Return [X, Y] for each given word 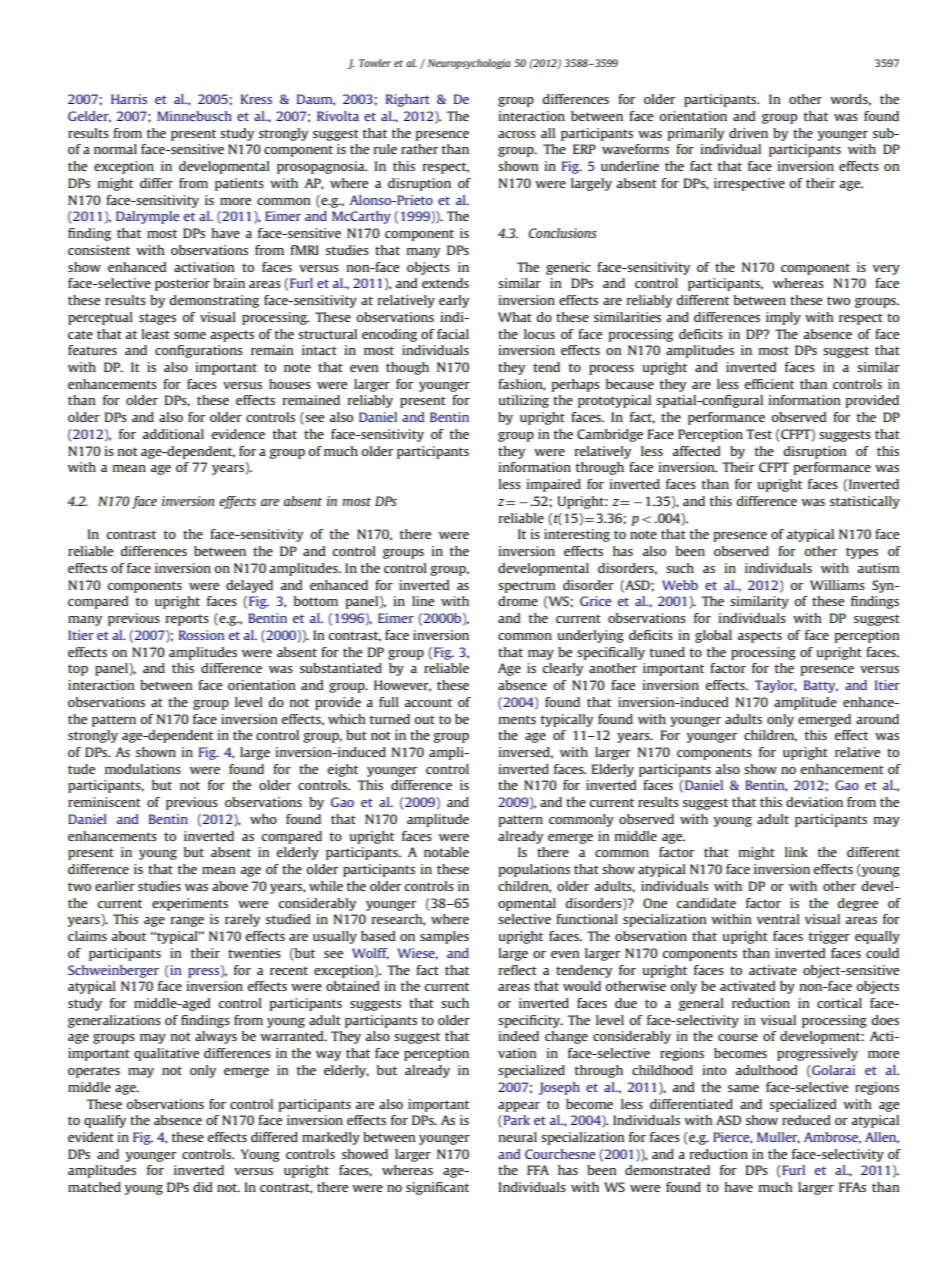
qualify [105, 1121]
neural [518, 1137]
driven [748, 133]
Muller [778, 1138]
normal [115, 149]
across [517, 134]
